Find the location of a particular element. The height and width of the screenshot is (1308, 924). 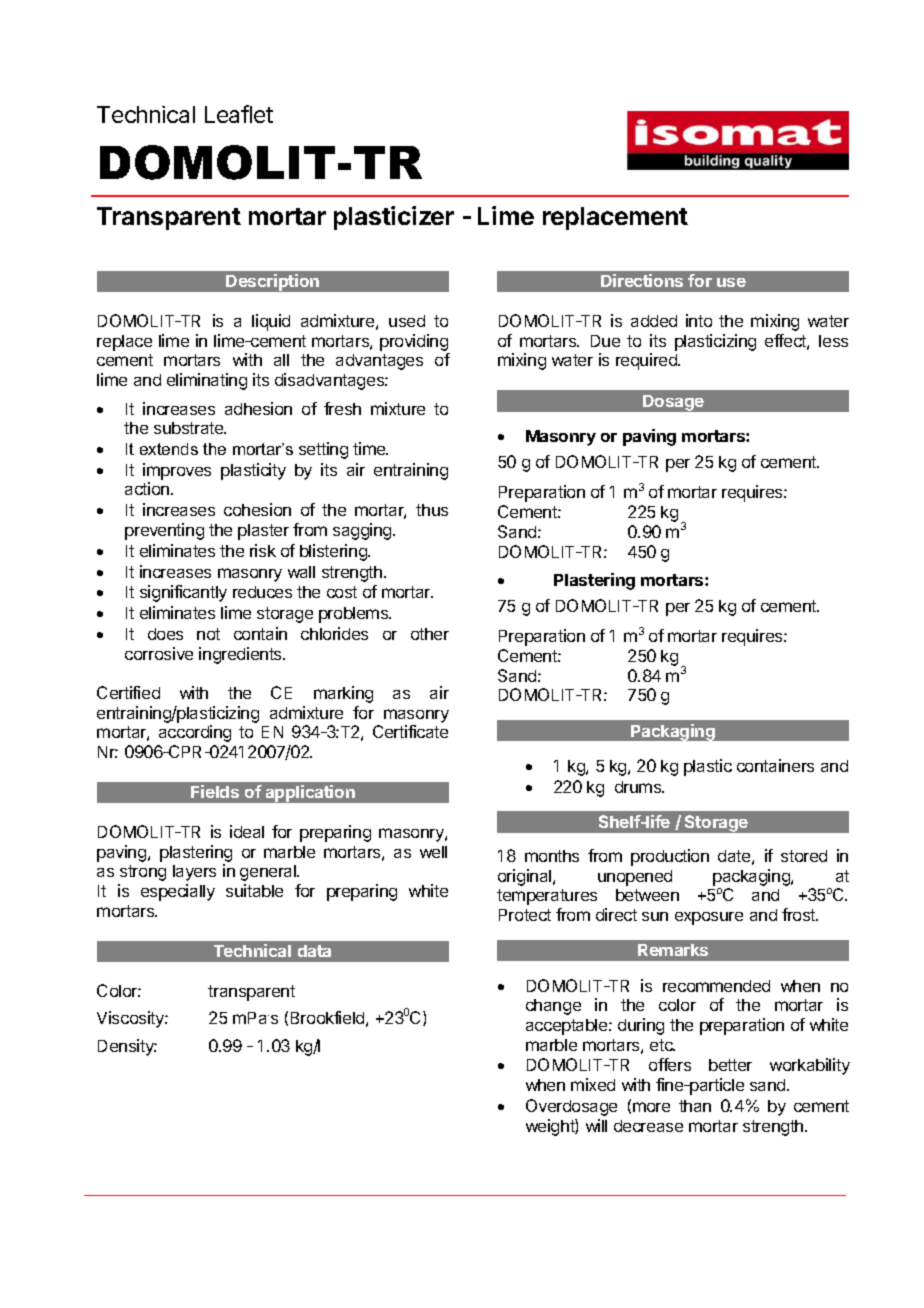

exposure is located at coordinates (709, 918).
